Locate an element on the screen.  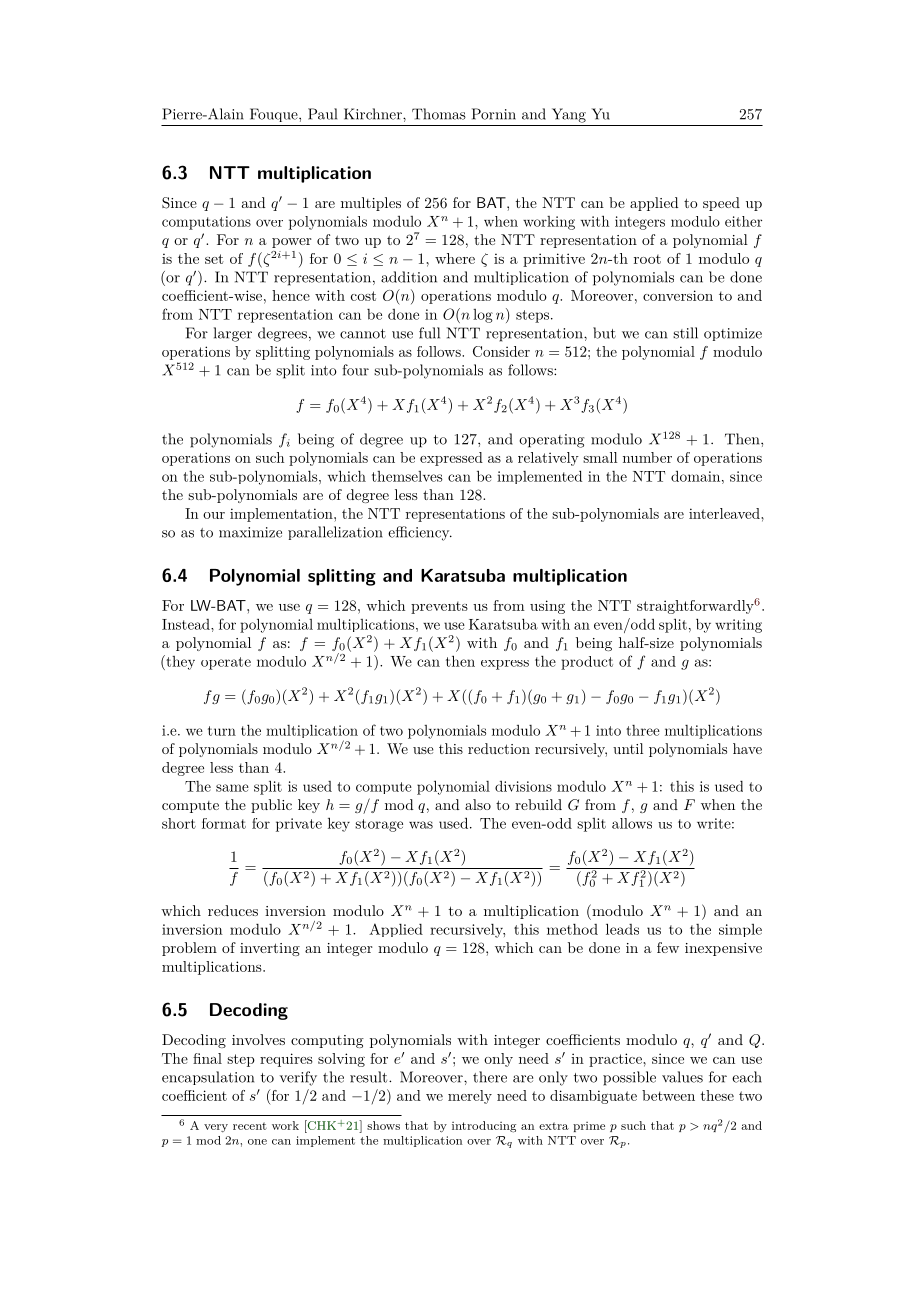
was is located at coordinates (421, 825).
